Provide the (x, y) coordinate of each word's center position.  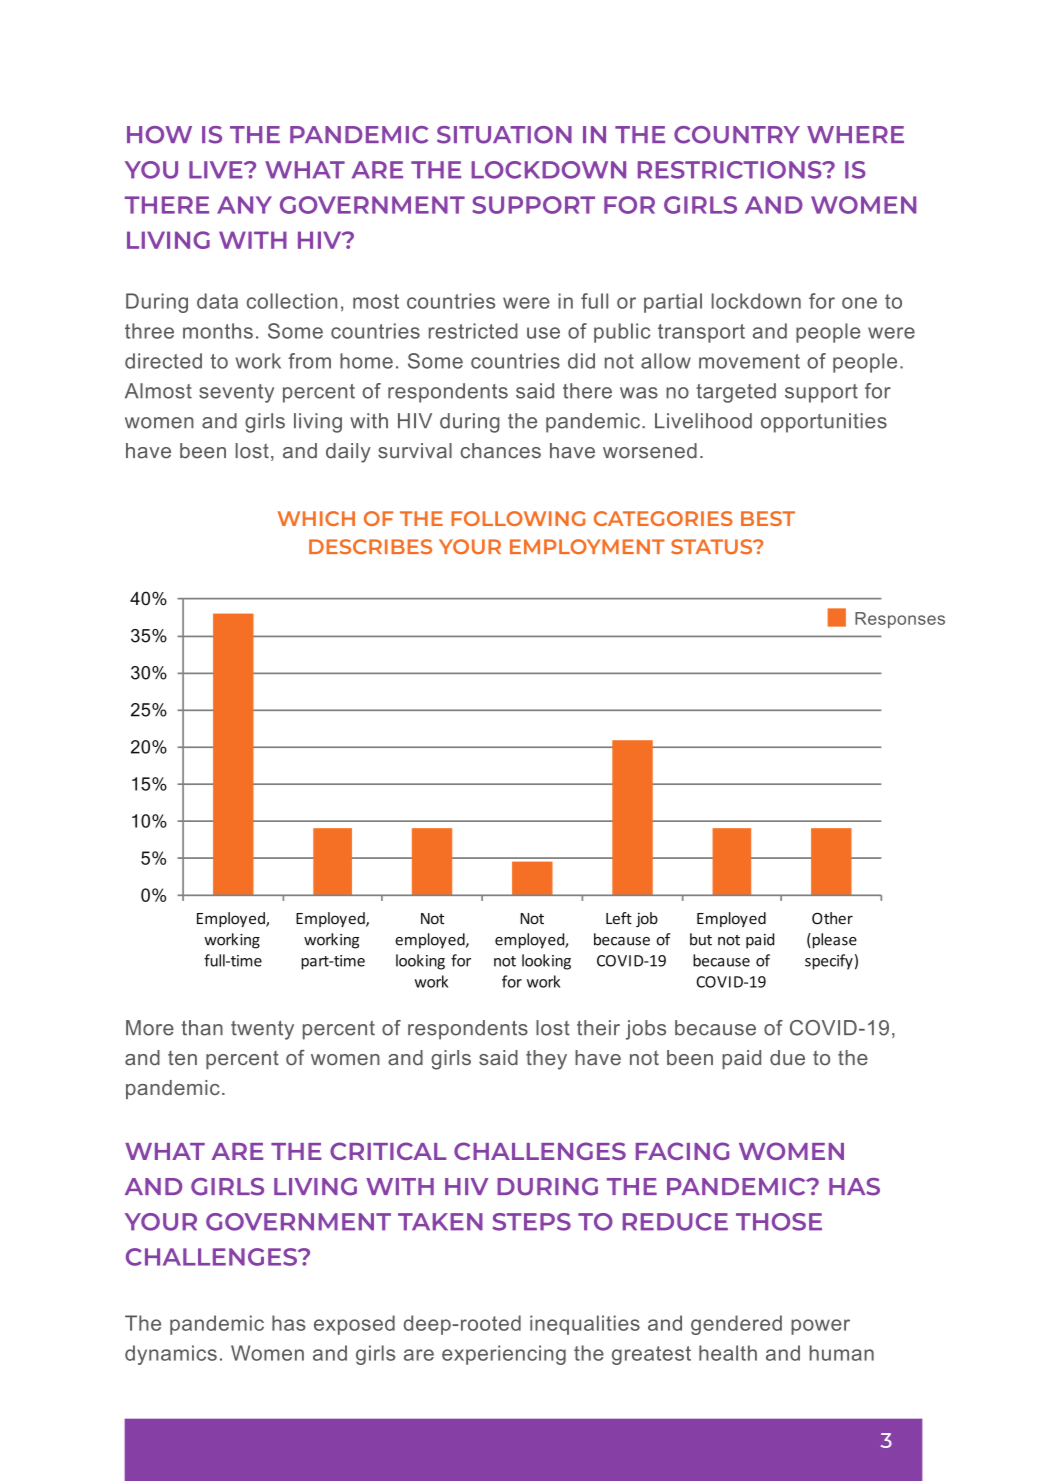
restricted (473, 331)
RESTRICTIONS (731, 170)
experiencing (504, 1355)
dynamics (171, 1355)
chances (500, 451)
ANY (244, 205)
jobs (646, 1030)
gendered (736, 1325)
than (202, 1028)
